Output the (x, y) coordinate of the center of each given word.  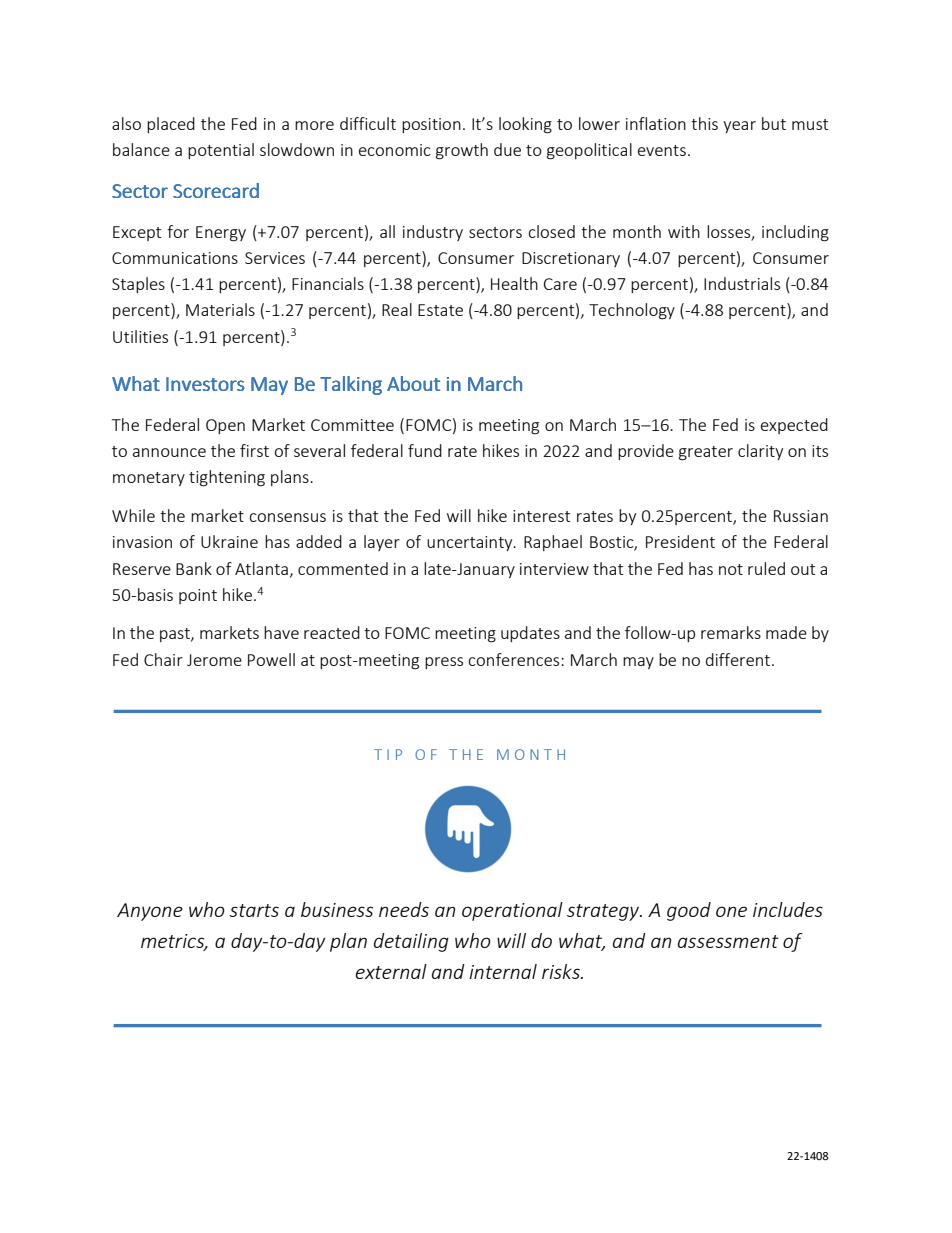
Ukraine (229, 541)
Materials (220, 309)
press (444, 663)
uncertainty (471, 543)
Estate (440, 310)
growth (462, 151)
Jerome (214, 660)
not (731, 569)
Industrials (742, 283)
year (739, 127)
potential (221, 151)
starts (254, 910)
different (739, 659)
